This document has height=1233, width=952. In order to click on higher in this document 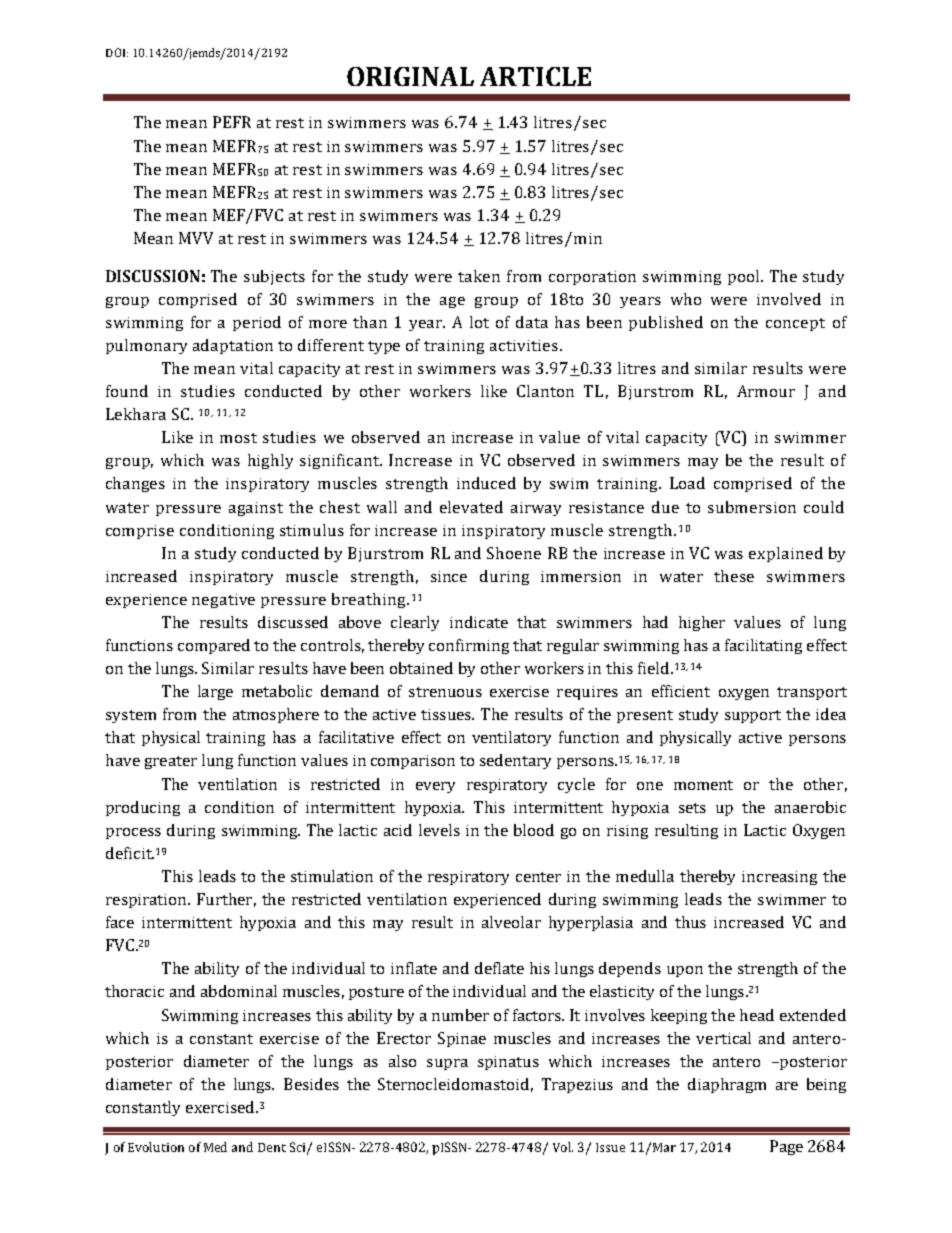, I will do `click(702, 623)`.
